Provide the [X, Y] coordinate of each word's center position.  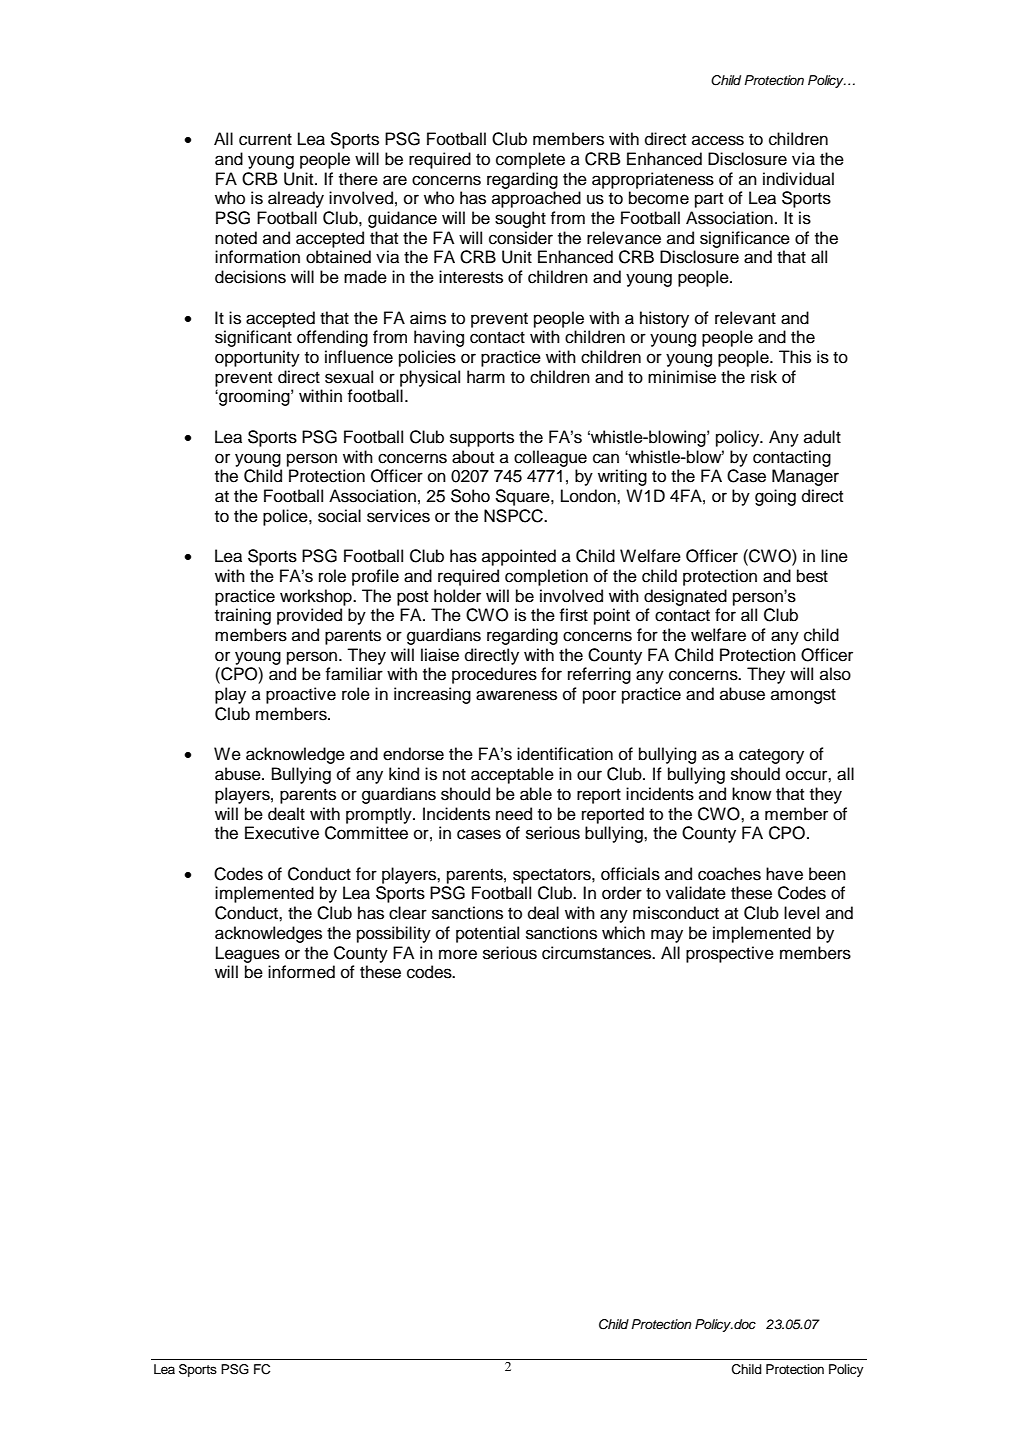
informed [301, 972]
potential [487, 934]
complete [530, 160]
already [296, 199]
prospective [730, 954]
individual [798, 179]
